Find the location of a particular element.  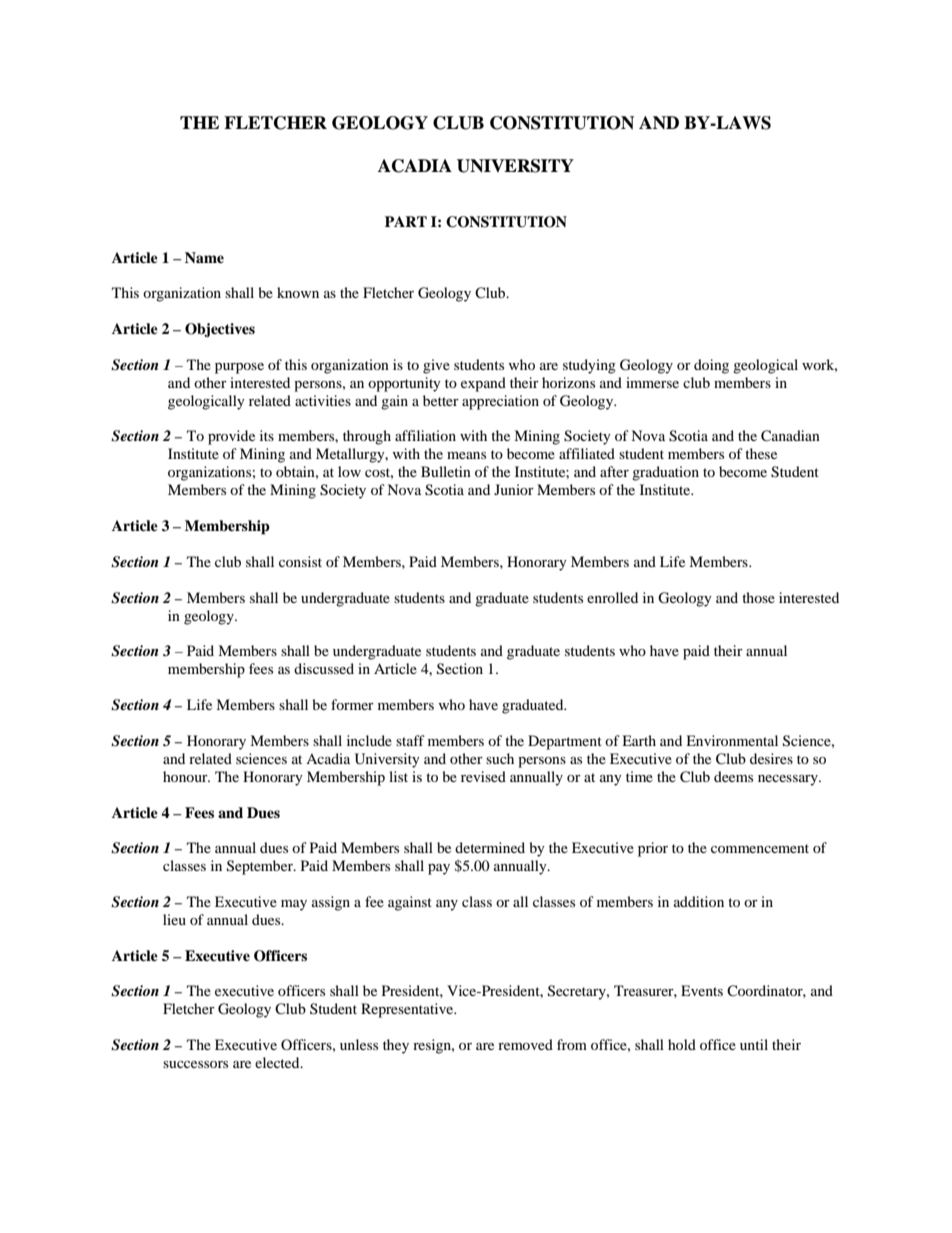

deems is located at coordinates (733, 776).
